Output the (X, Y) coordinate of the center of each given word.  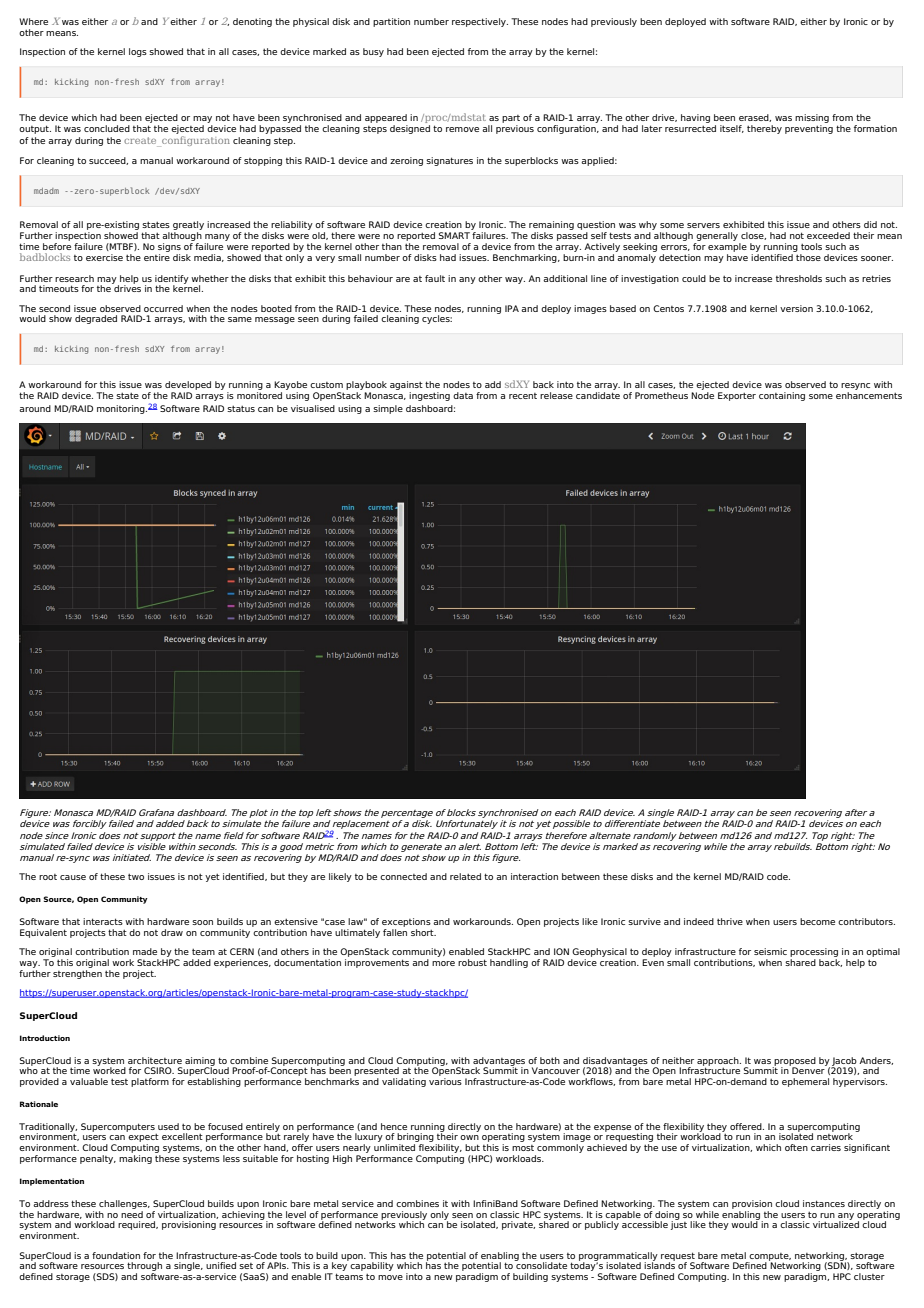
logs (138, 52)
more (443, 963)
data (463, 395)
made (145, 951)
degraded (96, 319)
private (518, 1225)
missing (812, 118)
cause (73, 877)
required (138, 1225)
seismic (770, 951)
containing (782, 396)
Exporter (737, 396)
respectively (480, 22)
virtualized (836, 1223)
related (465, 876)
